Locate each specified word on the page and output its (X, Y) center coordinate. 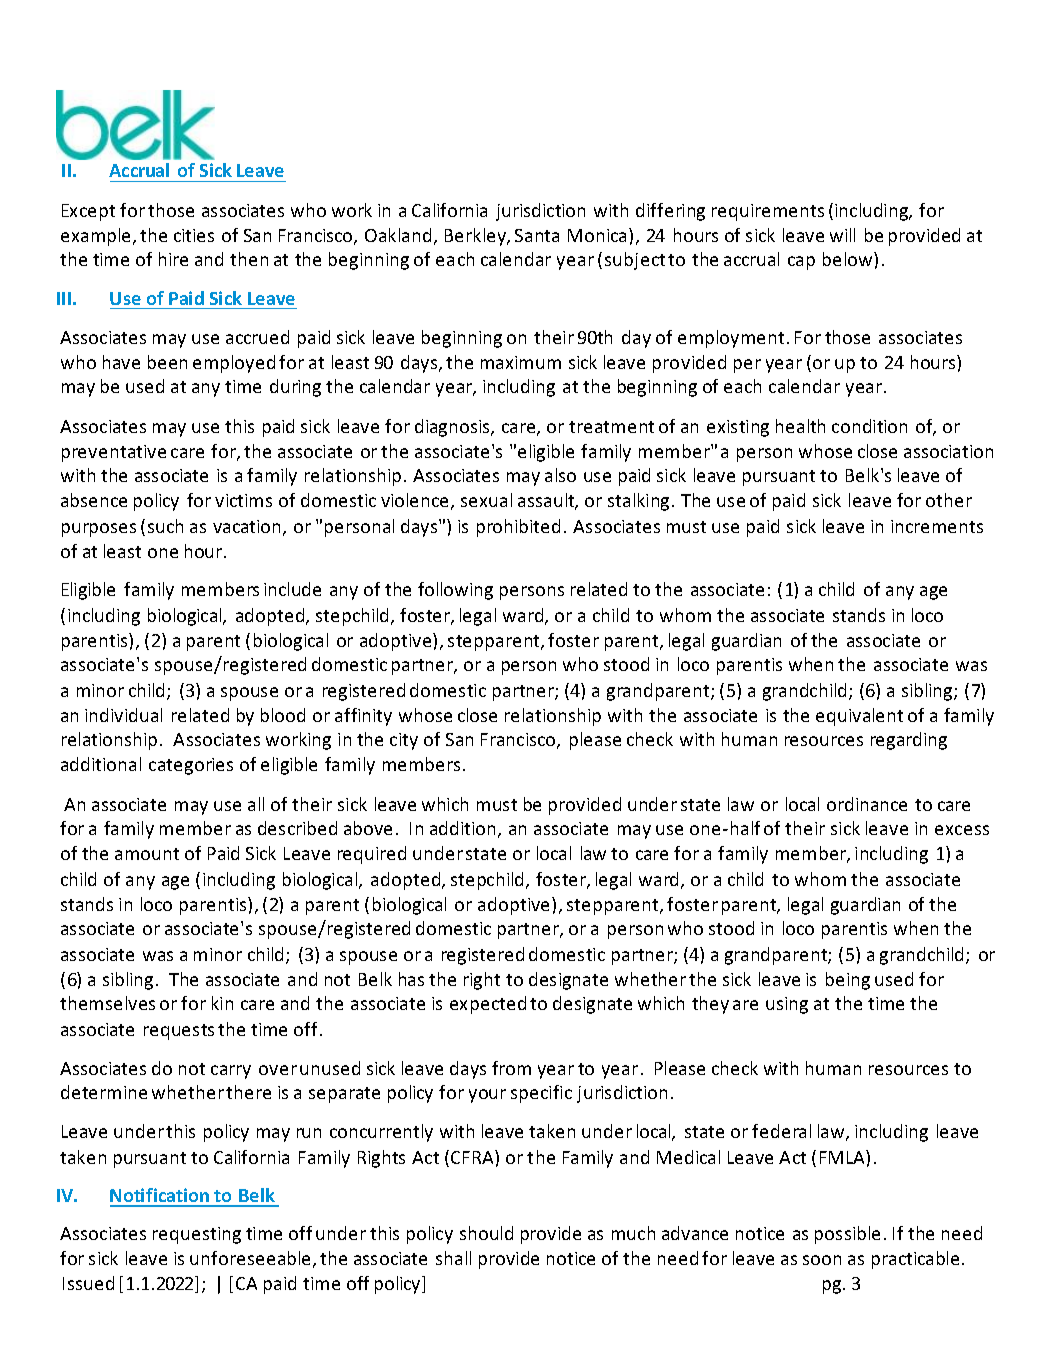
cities (194, 235)
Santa (537, 235)
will (842, 235)
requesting (197, 1235)
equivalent (859, 717)
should (486, 1233)
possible (847, 1235)
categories (191, 766)
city (404, 741)
